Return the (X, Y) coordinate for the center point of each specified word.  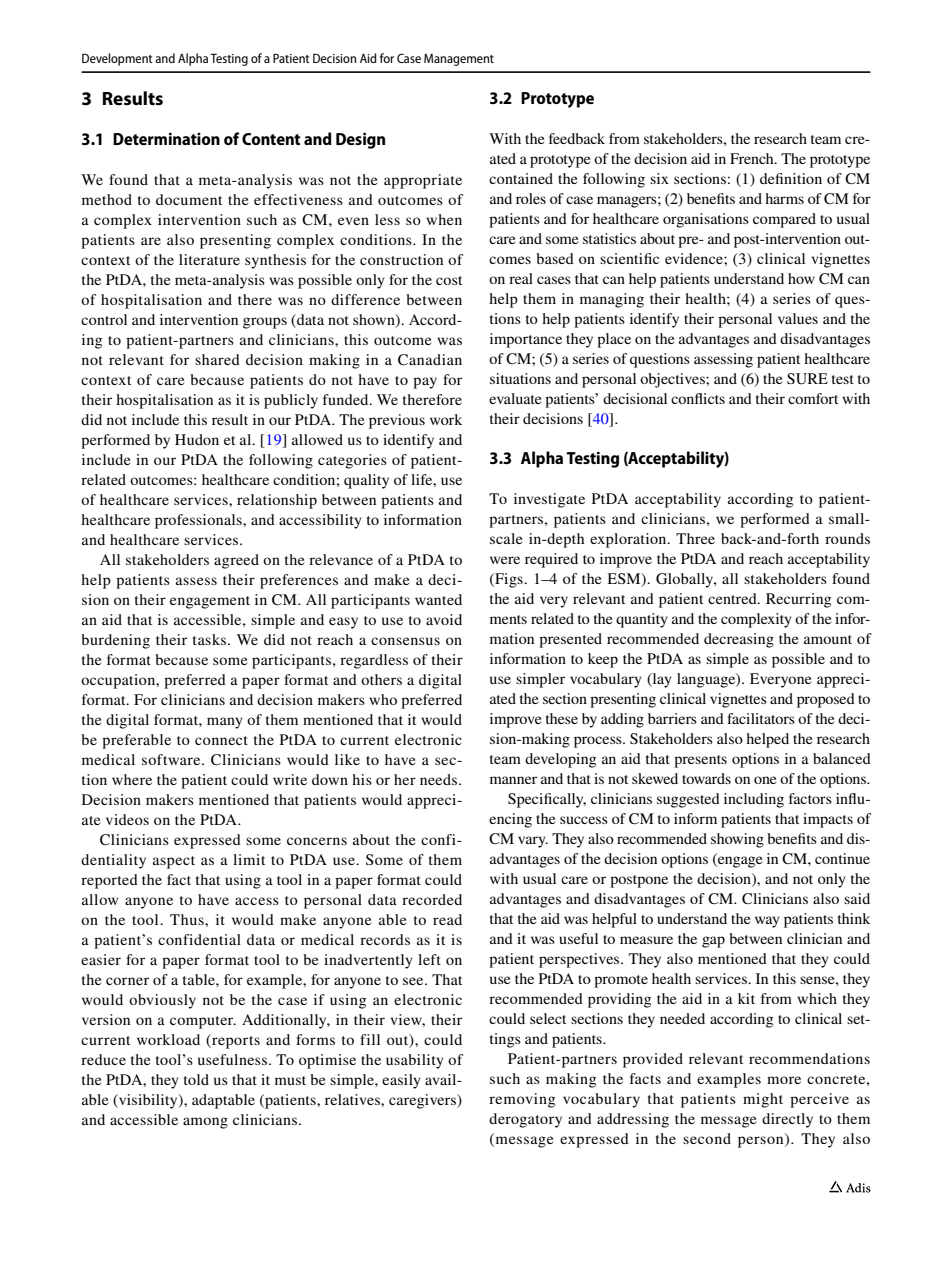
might (763, 1100)
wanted (438, 599)
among (205, 1123)
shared (217, 359)
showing (737, 840)
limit (249, 859)
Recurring (798, 600)
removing (522, 1100)
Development (117, 59)
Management (459, 60)
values (798, 318)
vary (533, 842)
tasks (211, 639)
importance (526, 340)
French (753, 158)
